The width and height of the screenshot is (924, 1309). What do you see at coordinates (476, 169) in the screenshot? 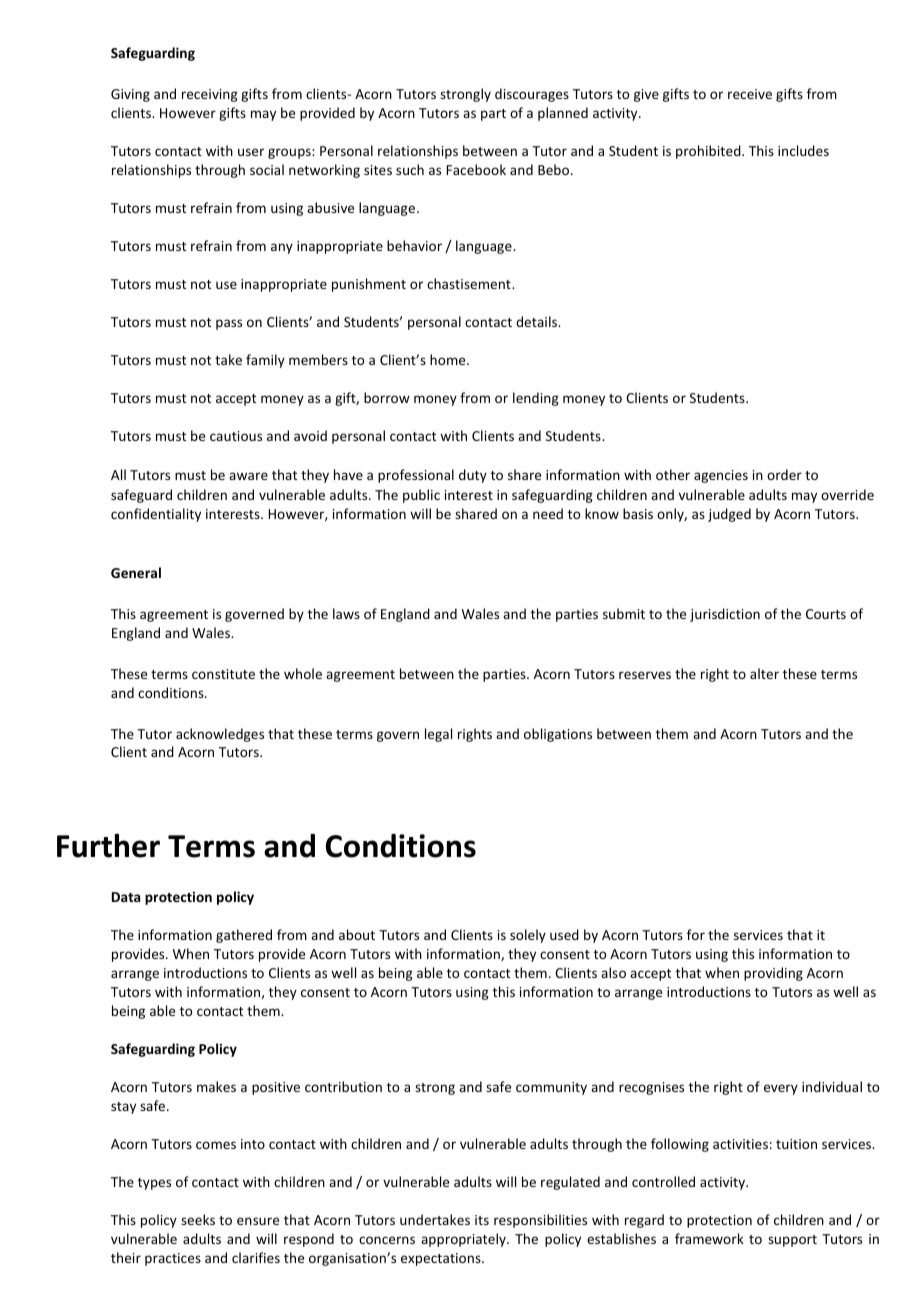
I see `Facebook` at bounding box center [476, 169].
